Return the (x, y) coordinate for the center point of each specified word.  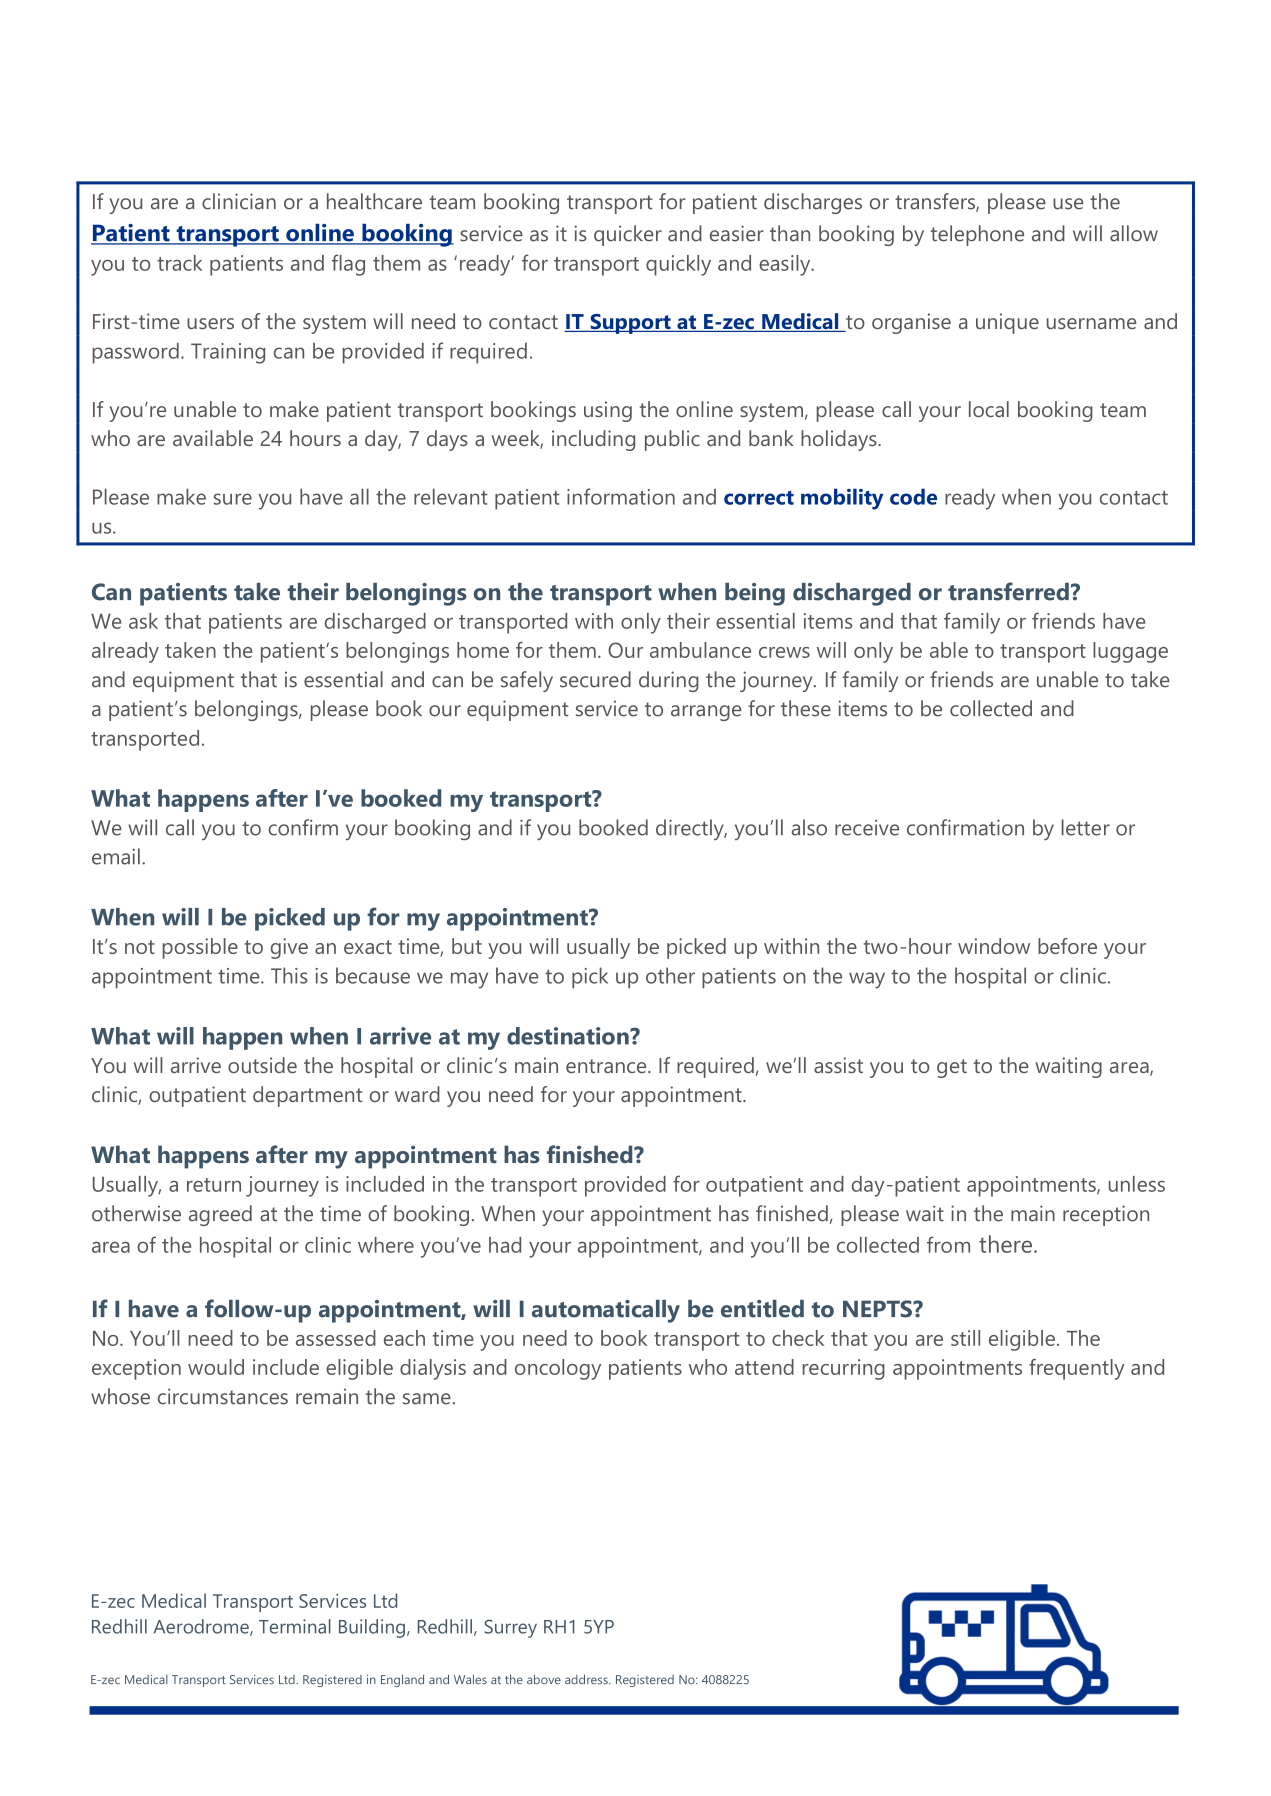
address (587, 1679)
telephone (977, 235)
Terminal (295, 1626)
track (179, 263)
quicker (628, 235)
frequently (1076, 1369)
